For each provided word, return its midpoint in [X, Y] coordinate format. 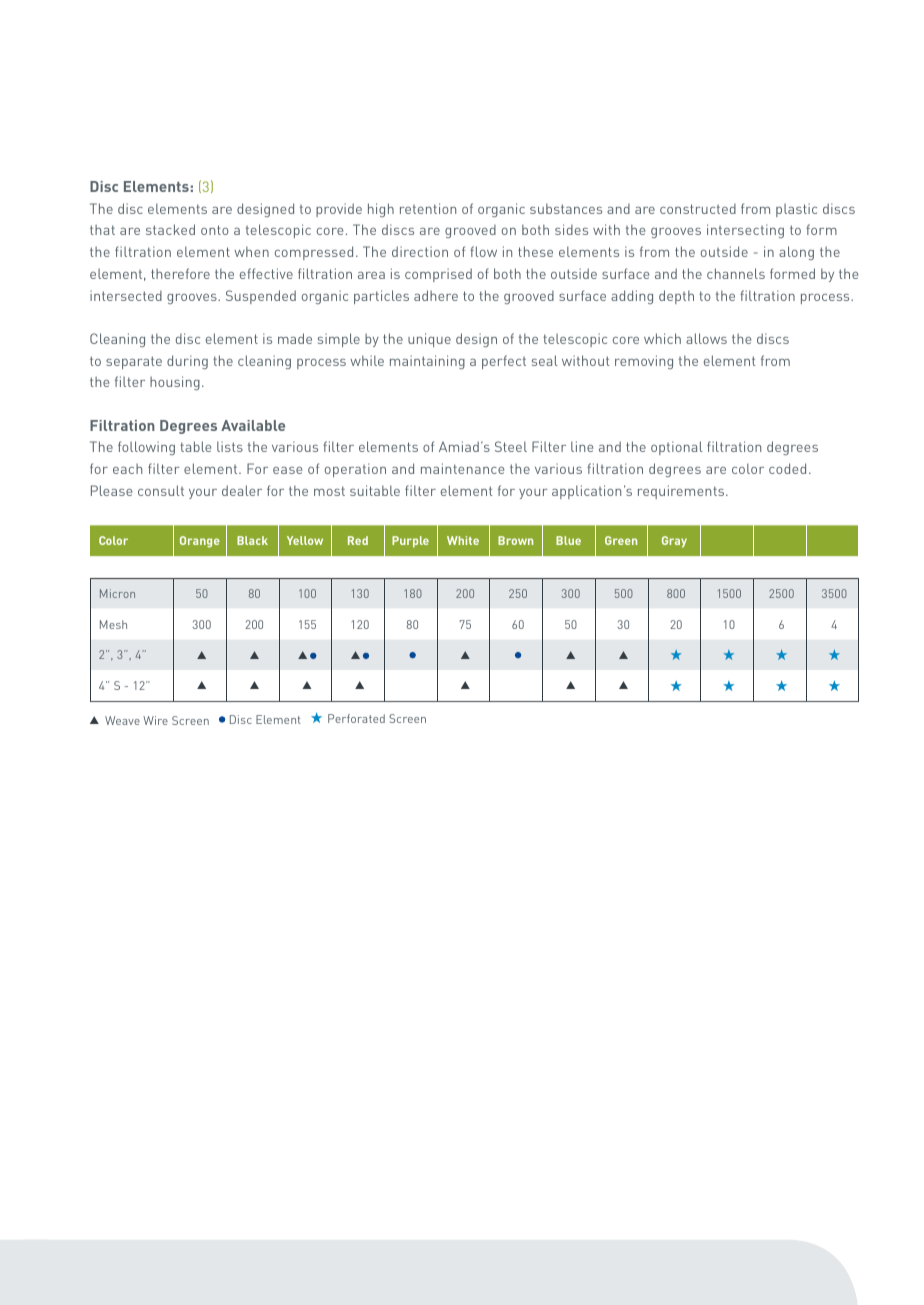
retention [428, 208]
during [187, 362]
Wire [155, 720]
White [463, 540]
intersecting [745, 231]
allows [706, 338]
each [127, 468]
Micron [117, 593]
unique [429, 340]
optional [677, 448]
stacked [170, 229]
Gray [674, 541]
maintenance [462, 468]
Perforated [356, 718]
